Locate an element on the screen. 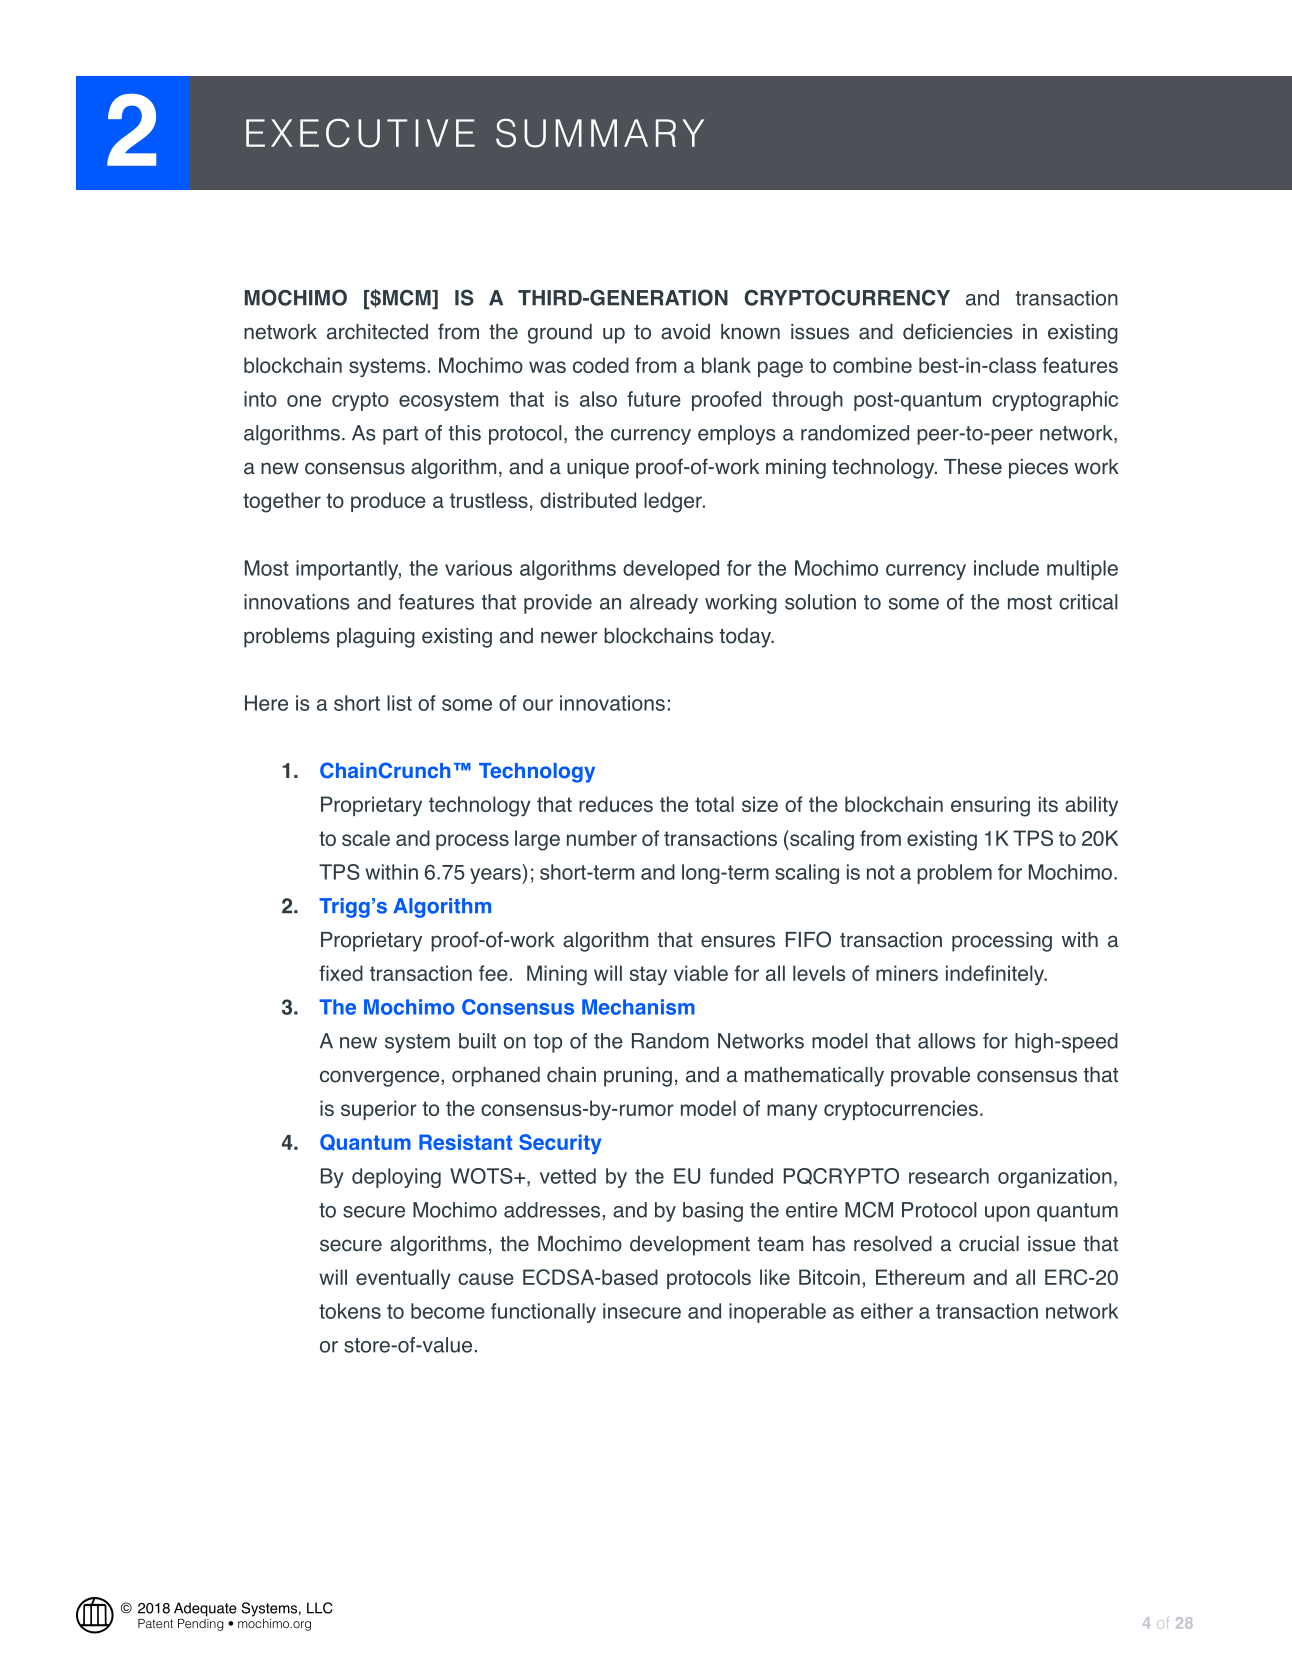 The height and width of the screenshot is (1672, 1292). indefinitely is located at coordinates (996, 975).
